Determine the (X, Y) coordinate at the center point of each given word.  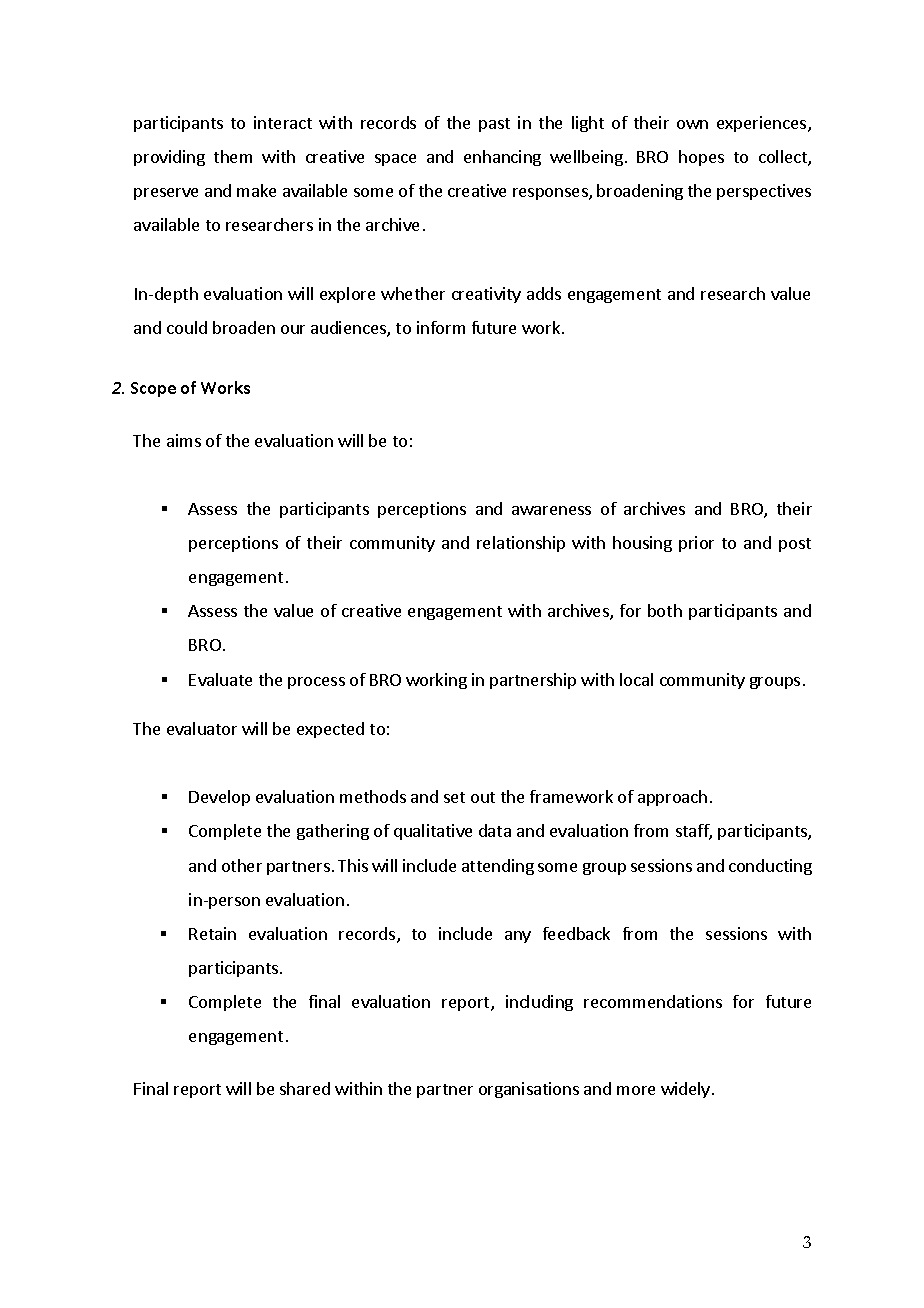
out (483, 797)
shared (305, 1088)
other (242, 865)
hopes (701, 158)
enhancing (502, 158)
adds (544, 293)
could (187, 327)
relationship (521, 544)
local (636, 679)
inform (441, 327)
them (233, 156)
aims (184, 440)
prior (696, 544)
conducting (770, 867)
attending (498, 867)
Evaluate (220, 679)
